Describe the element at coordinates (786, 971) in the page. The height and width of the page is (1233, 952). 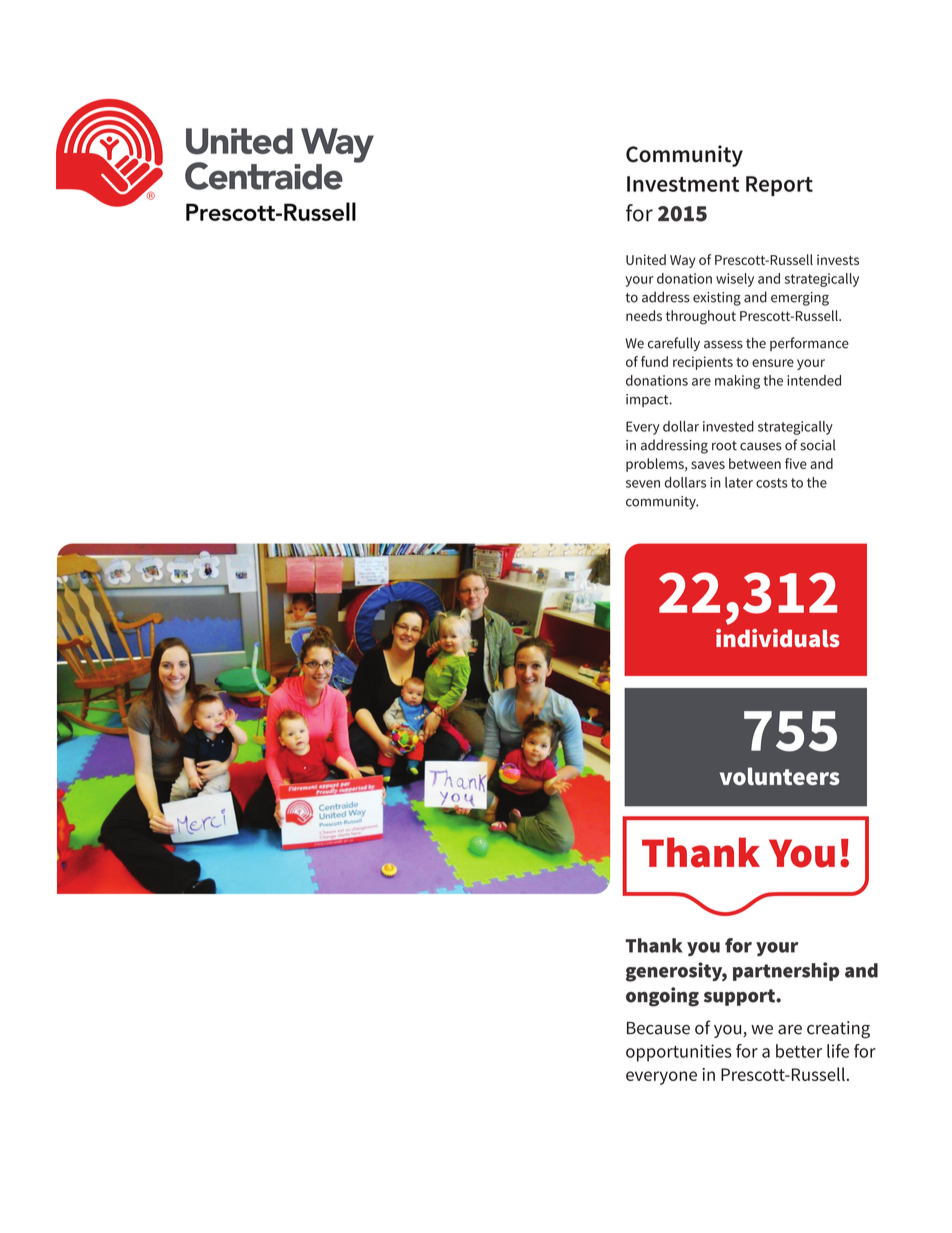
I see `partnership` at that location.
